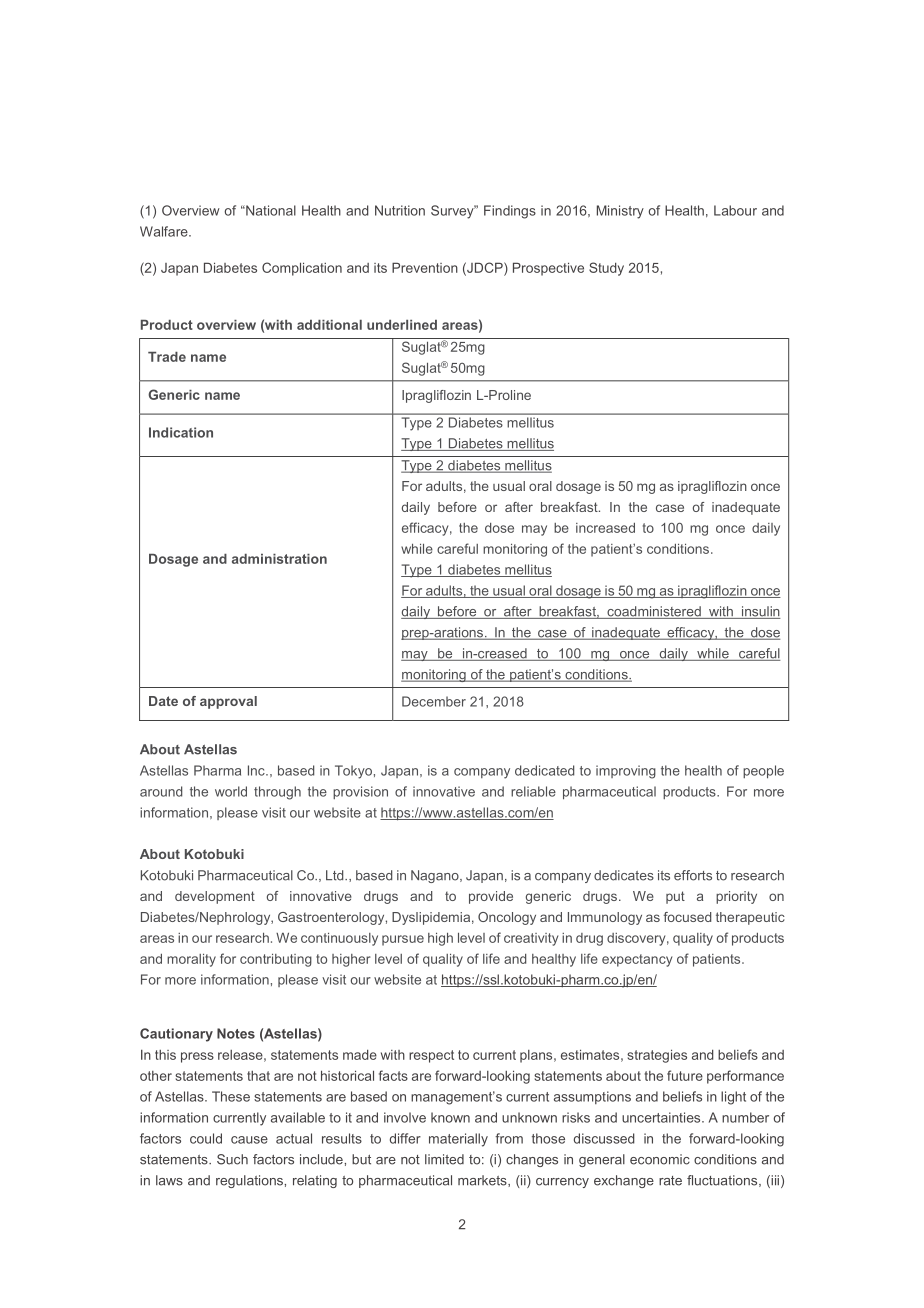 Image resolution: width=924 pixels, height=1308 pixels. I want to click on Prevention, so click(425, 267).
